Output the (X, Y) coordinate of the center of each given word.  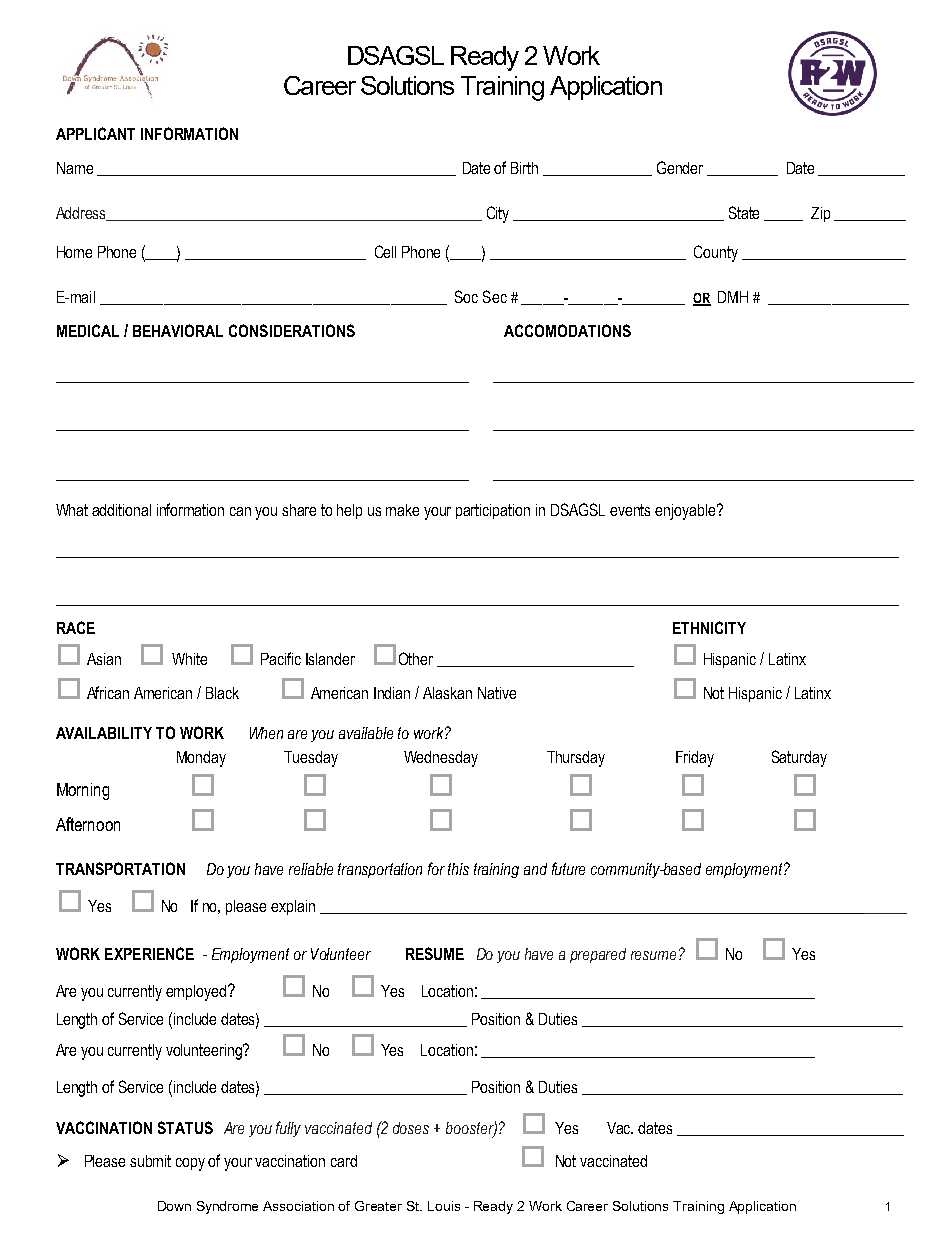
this (458, 869)
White (189, 659)
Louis (444, 1206)
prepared (598, 955)
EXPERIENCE (149, 953)
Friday (695, 759)
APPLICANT (95, 133)
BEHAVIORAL (178, 330)
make (402, 510)
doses (411, 1128)
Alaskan (447, 693)
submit (150, 1161)
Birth (524, 168)
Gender (680, 167)
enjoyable (686, 512)
